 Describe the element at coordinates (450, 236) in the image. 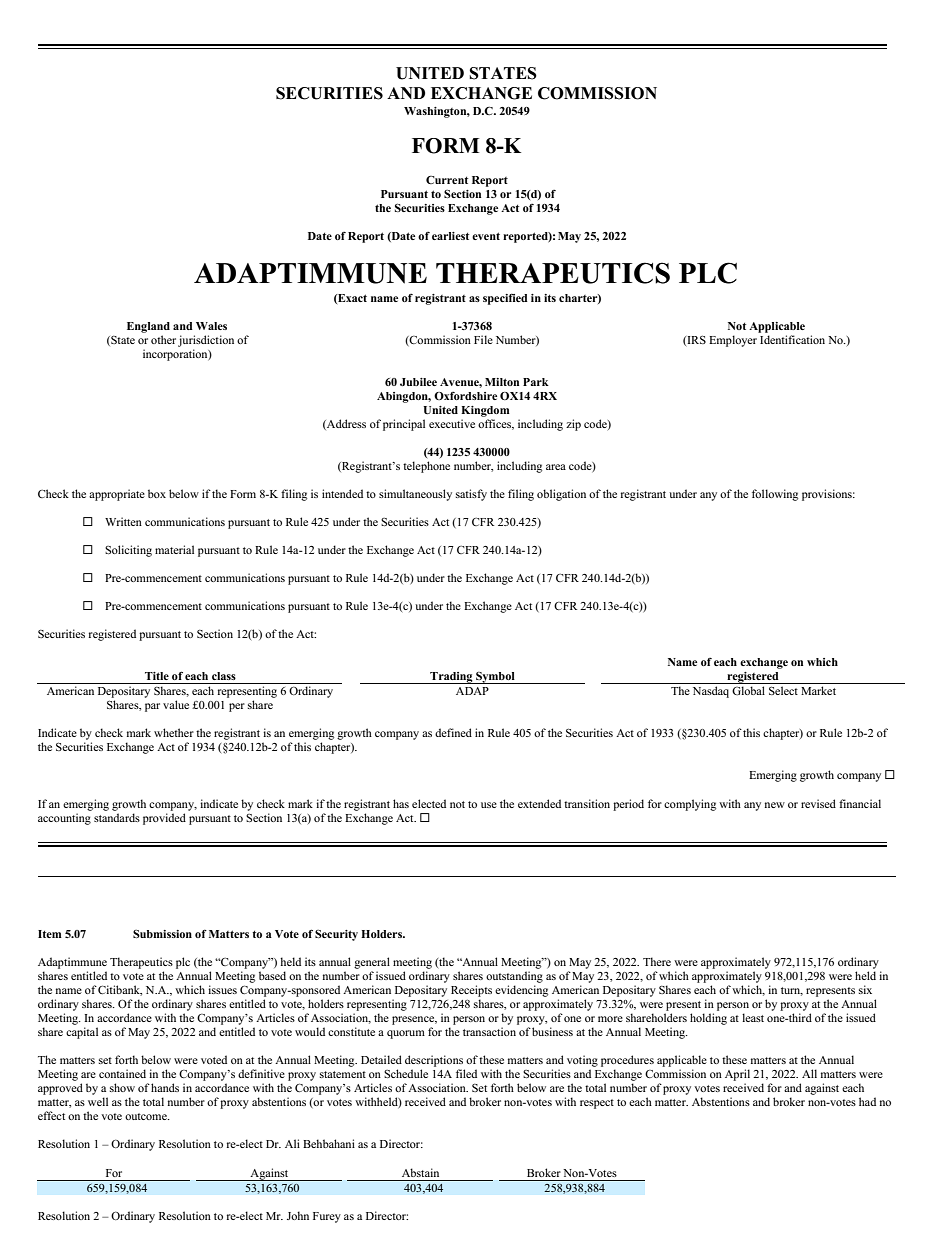

I see `earliest` at that location.
